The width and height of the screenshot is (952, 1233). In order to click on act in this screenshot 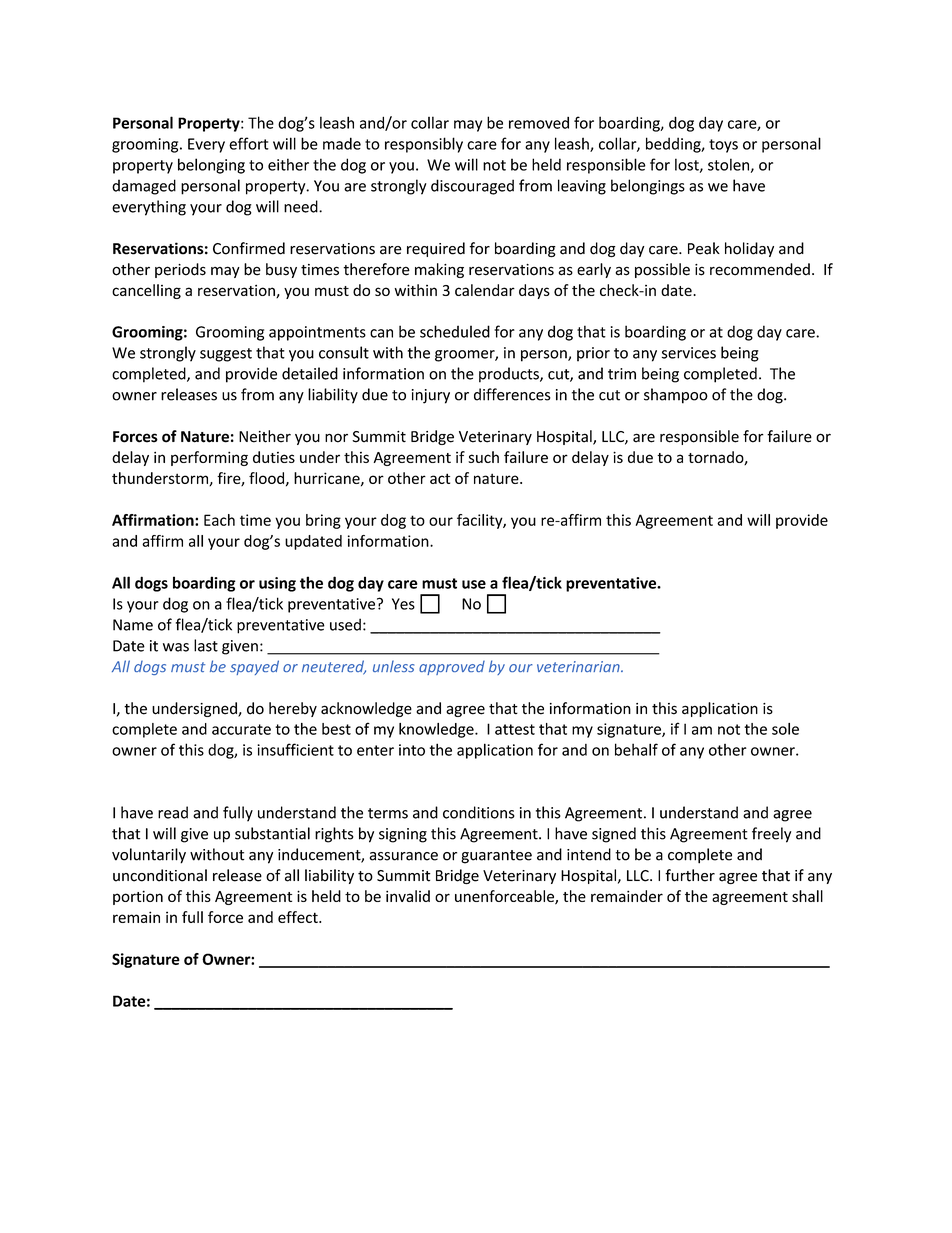, I will do `click(440, 478)`.
